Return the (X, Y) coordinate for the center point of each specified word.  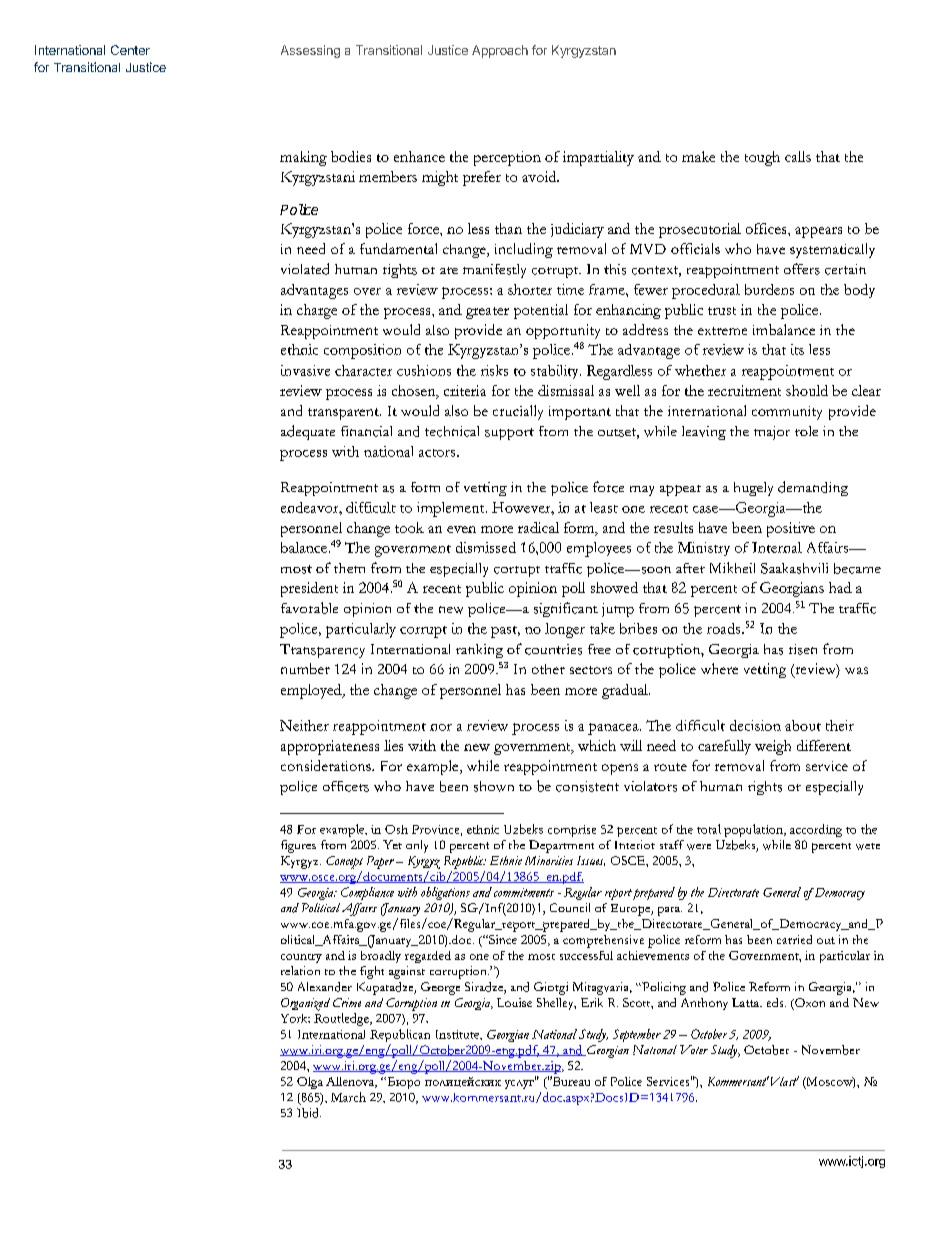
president (309, 589)
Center (130, 50)
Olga (310, 1083)
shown (494, 786)
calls (798, 156)
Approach (500, 51)
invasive (305, 370)
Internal (777, 547)
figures (298, 846)
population (754, 830)
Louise (514, 1002)
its (797, 349)
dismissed (486, 547)
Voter (694, 1049)
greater (487, 313)
